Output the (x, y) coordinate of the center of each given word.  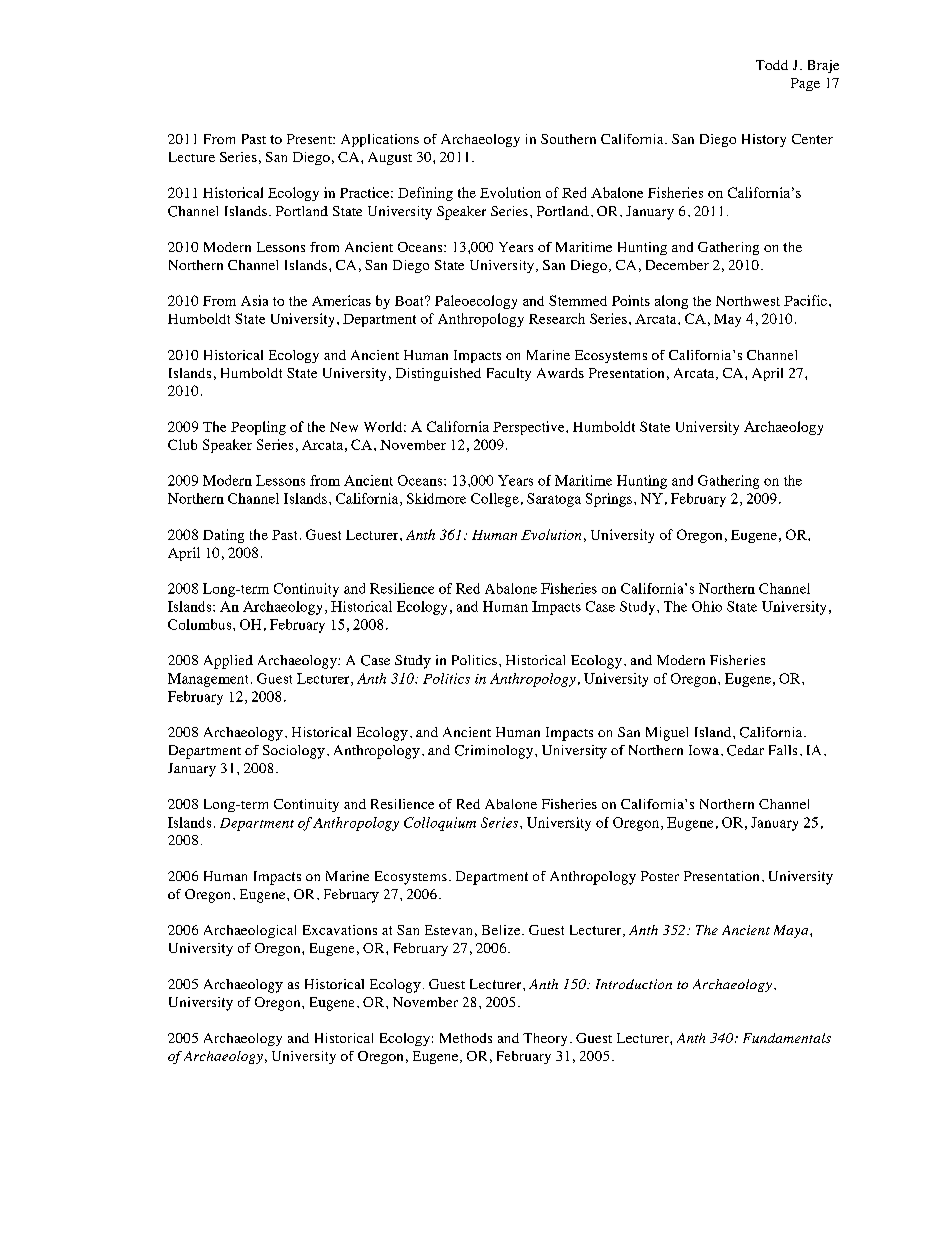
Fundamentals (787, 1038)
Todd (772, 65)
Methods (466, 1038)
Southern (568, 139)
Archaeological (250, 931)
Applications (380, 140)
